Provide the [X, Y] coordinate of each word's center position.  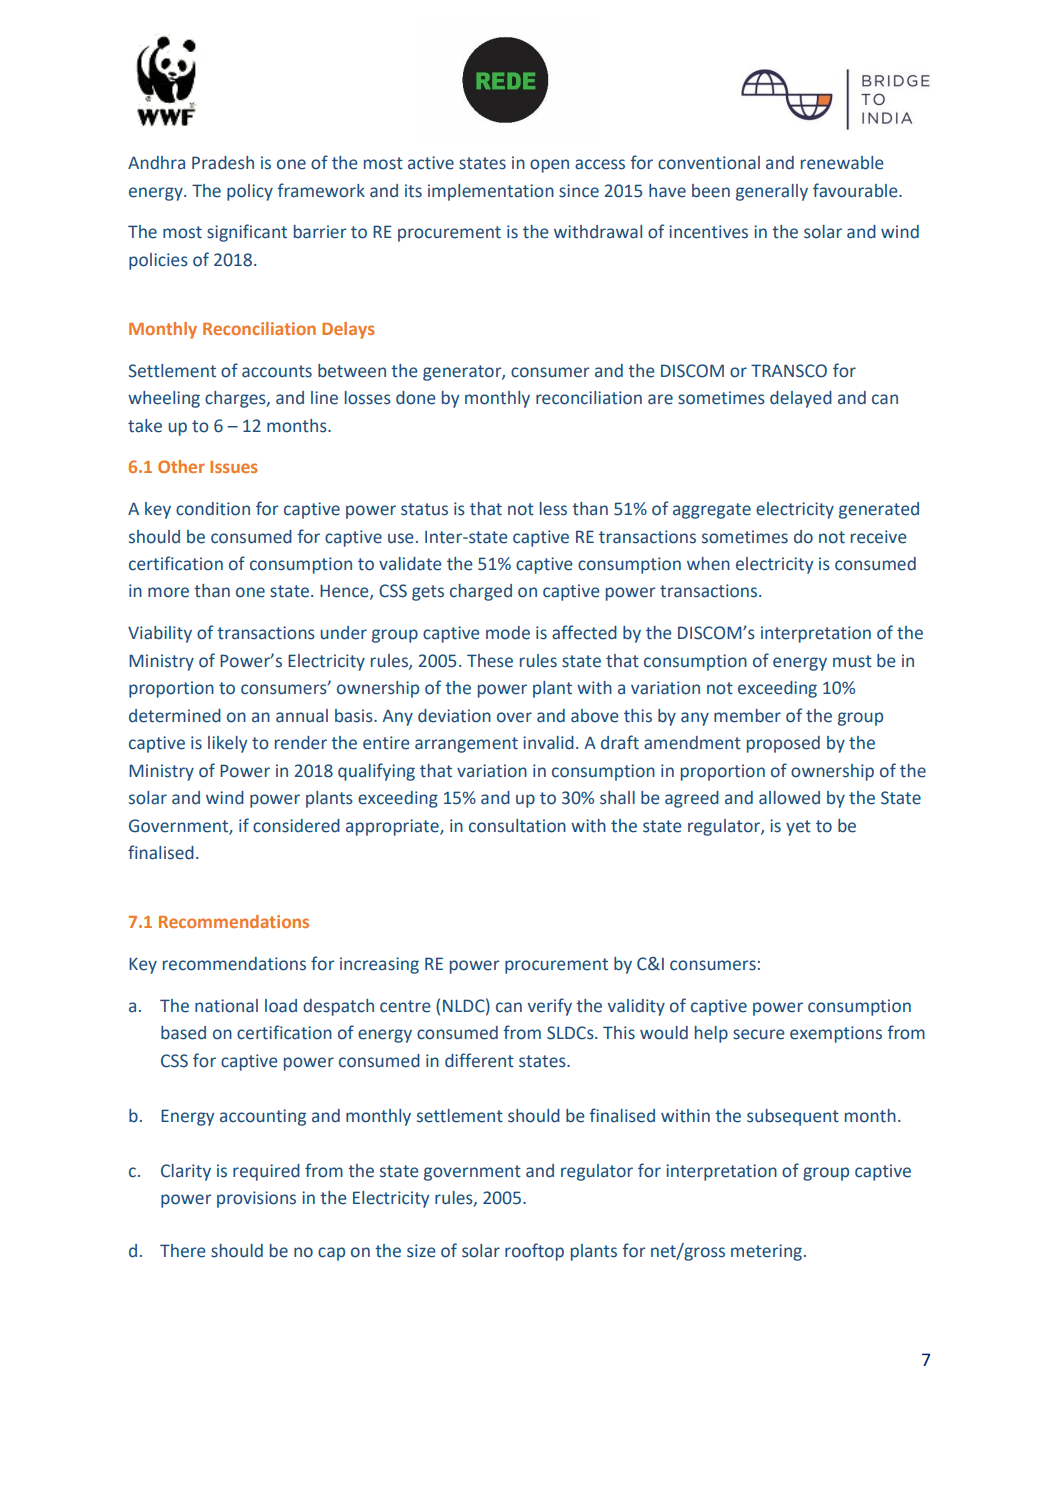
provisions [256, 1199]
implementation [491, 192]
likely [227, 744]
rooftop [534, 1252]
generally [772, 192]
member [747, 716]
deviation [454, 716]
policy [250, 192]
